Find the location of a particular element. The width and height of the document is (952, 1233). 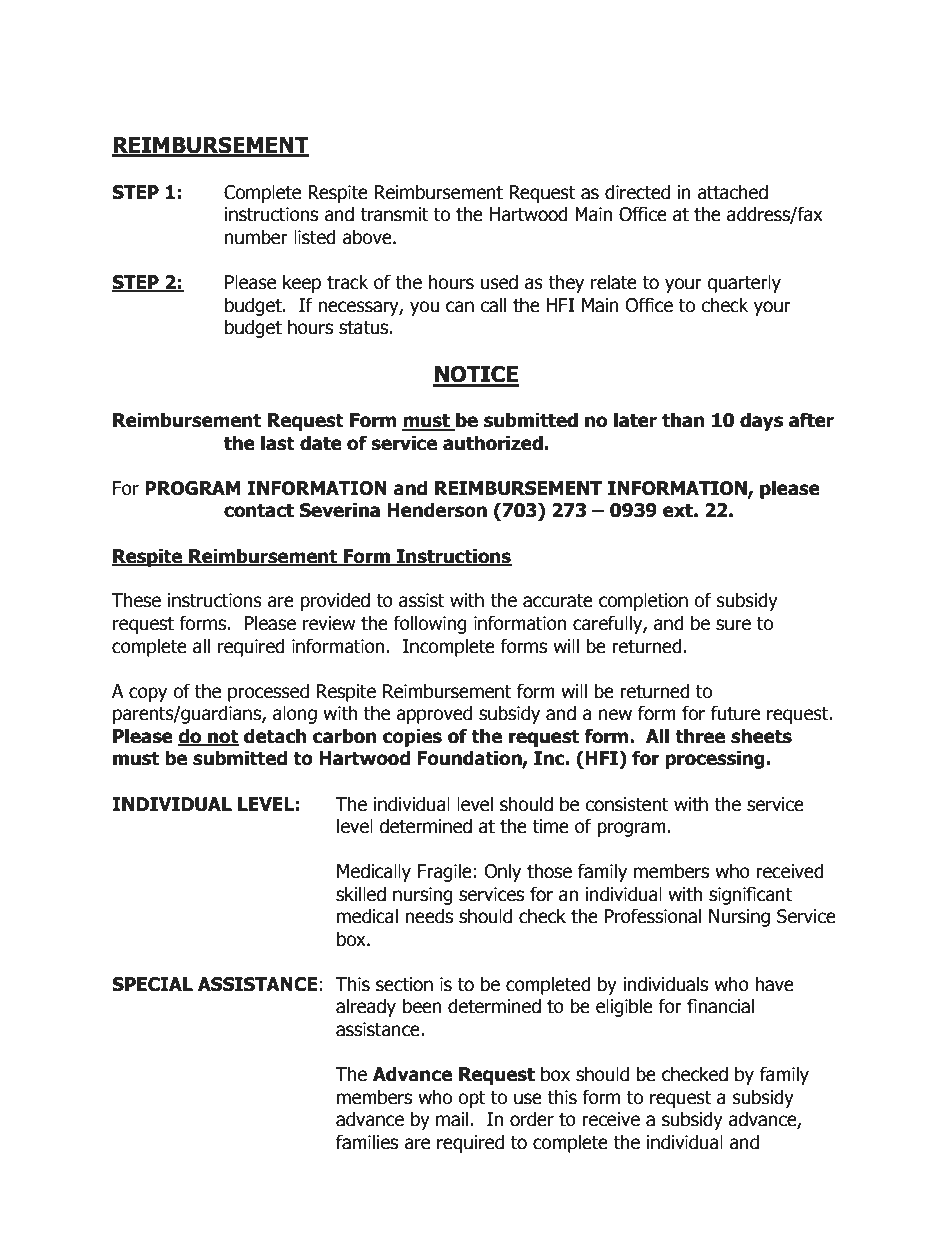

number is located at coordinates (256, 237).
